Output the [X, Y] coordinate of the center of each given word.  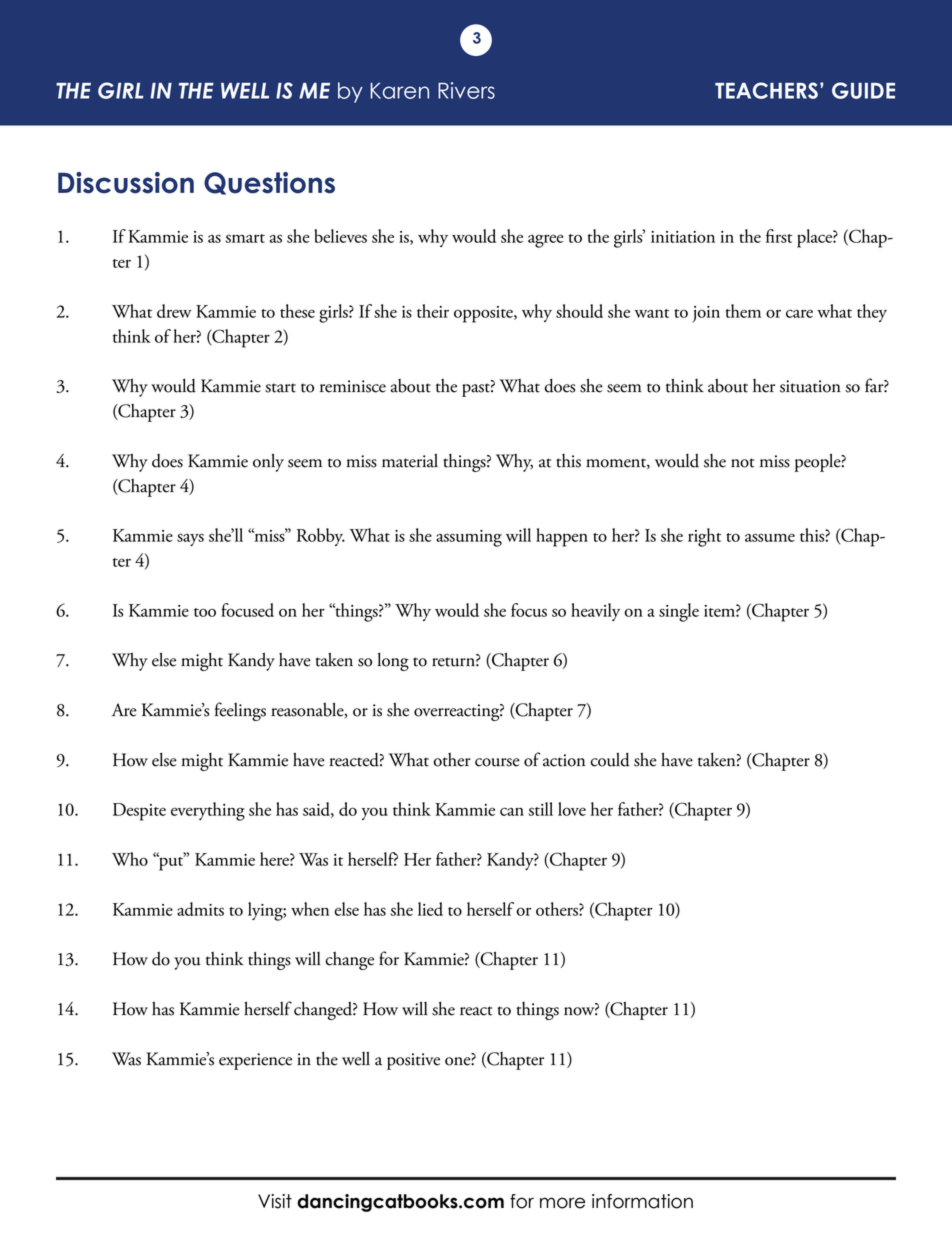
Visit [275, 1201]
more [563, 1203]
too [205, 612]
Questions [269, 183]
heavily [595, 612]
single [679, 612]
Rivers [466, 90]
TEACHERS [766, 90]
